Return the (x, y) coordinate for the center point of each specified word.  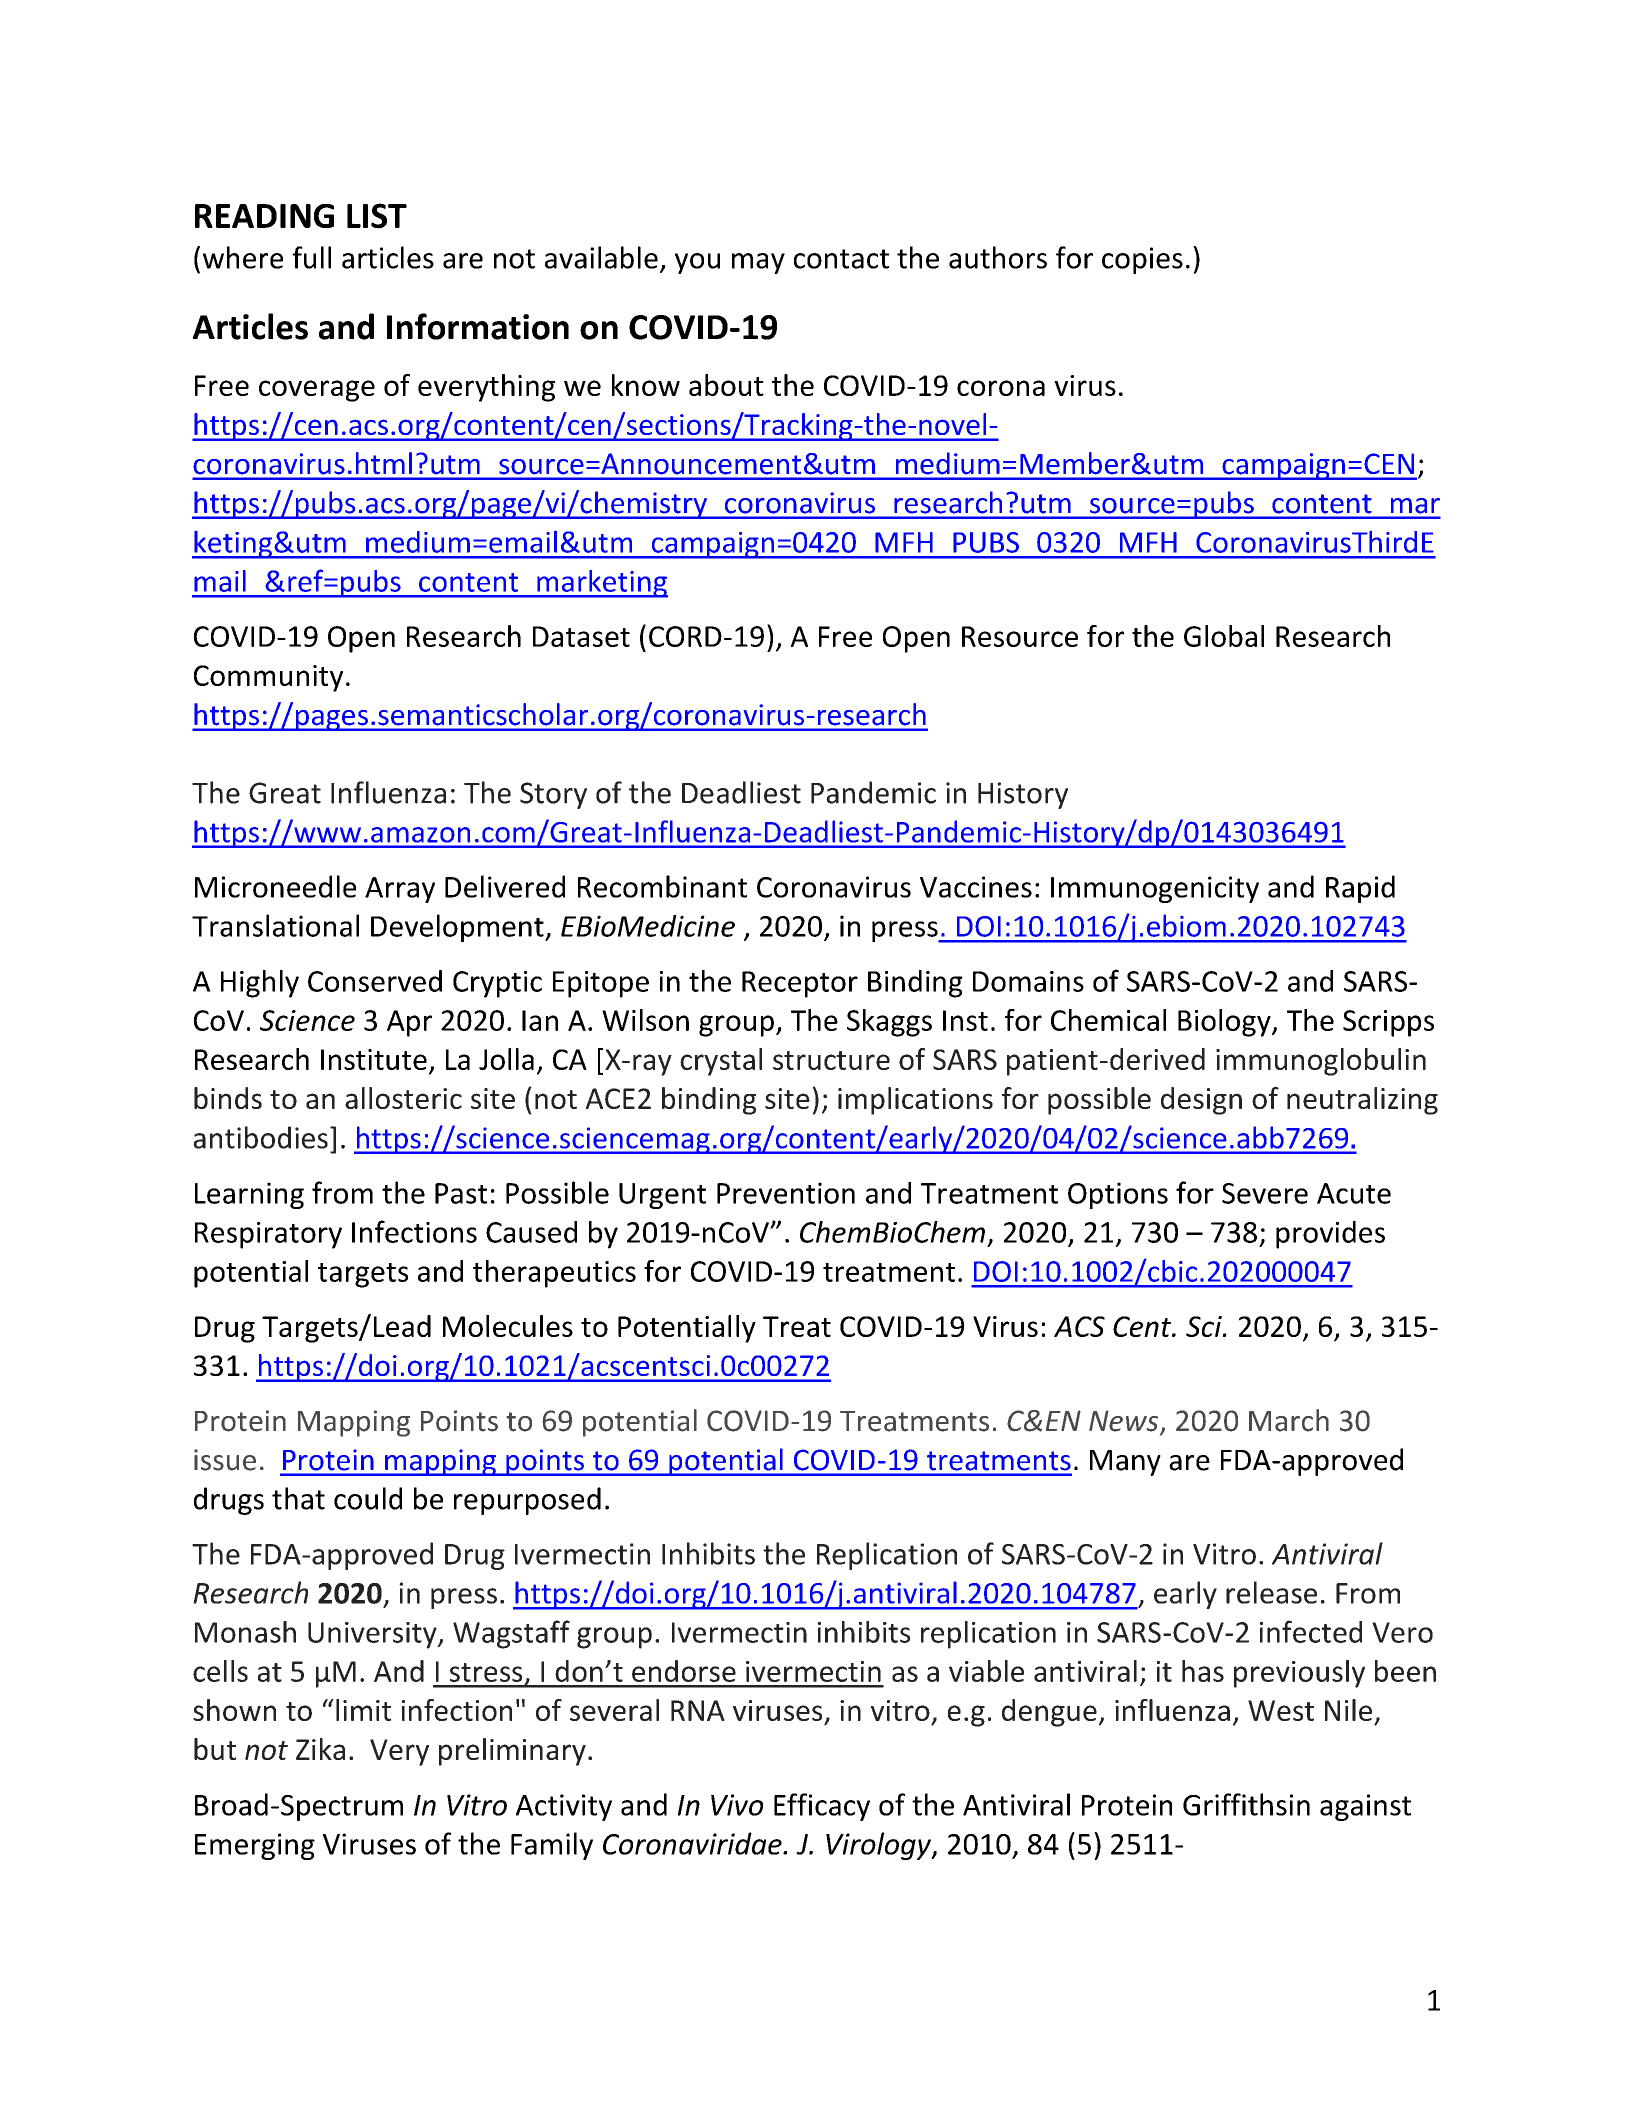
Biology (1225, 1023)
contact (841, 259)
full (311, 257)
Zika (320, 1749)
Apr (409, 1023)
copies (1142, 260)
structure (831, 1060)
